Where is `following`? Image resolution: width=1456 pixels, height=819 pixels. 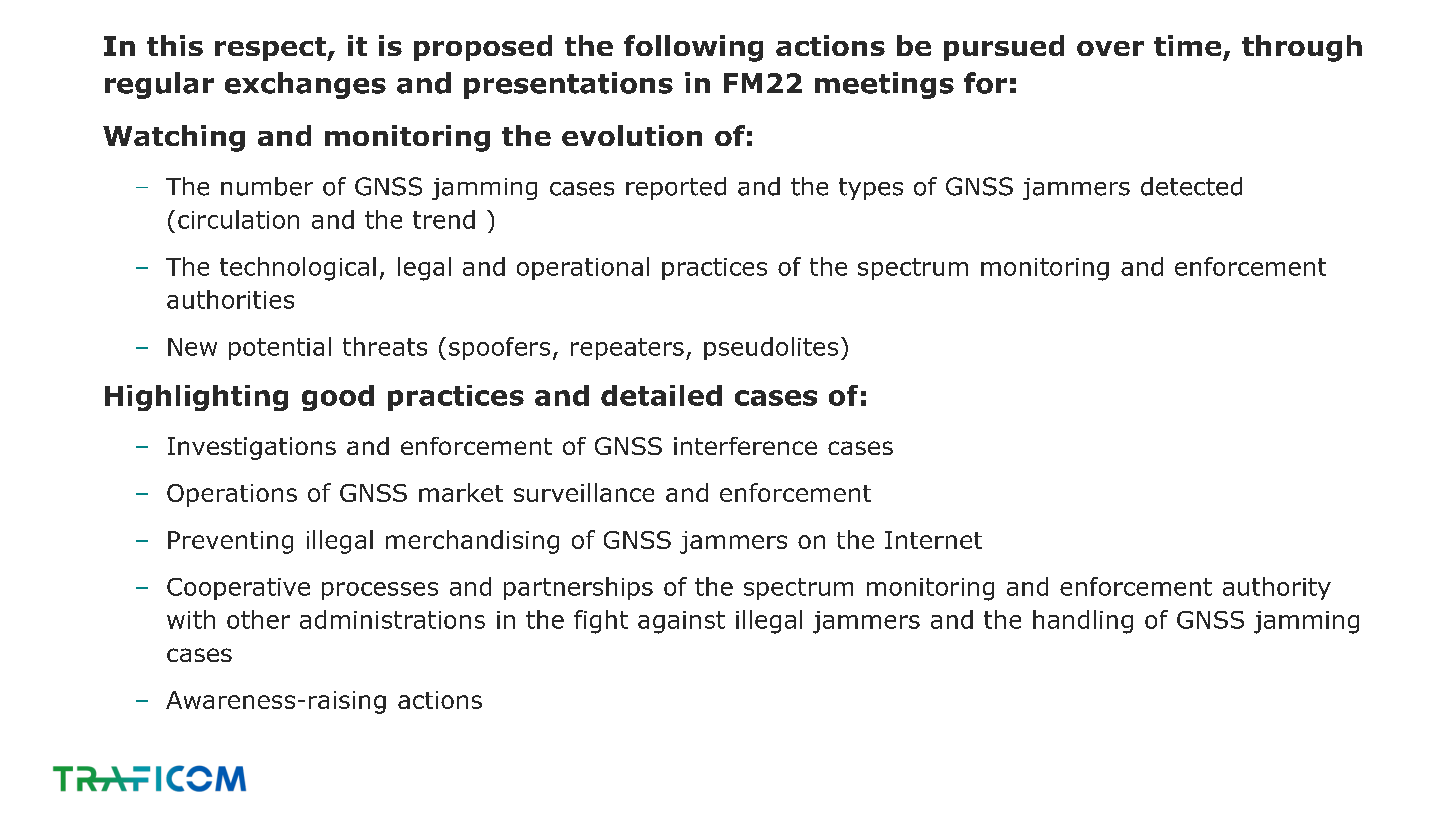
following is located at coordinates (693, 48).
